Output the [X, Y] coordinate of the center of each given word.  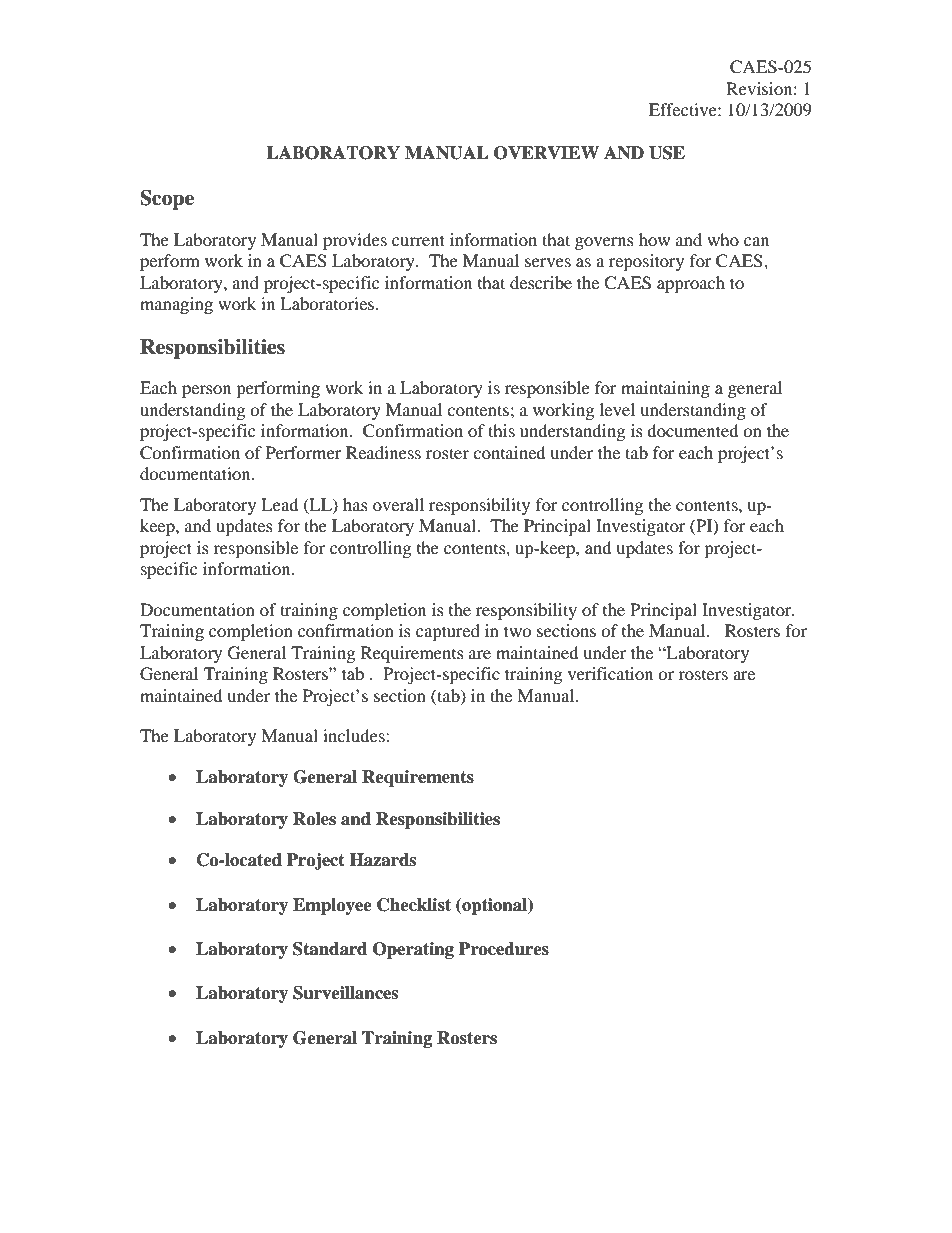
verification [610, 673]
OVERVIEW [546, 153]
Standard [330, 949]
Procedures [504, 949]
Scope [167, 200]
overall [398, 504]
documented [693, 430]
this [501, 430]
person [206, 391]
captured [448, 632]
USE [667, 153]
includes [355, 735]
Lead [280, 504]
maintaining [665, 389]
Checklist [414, 905]
